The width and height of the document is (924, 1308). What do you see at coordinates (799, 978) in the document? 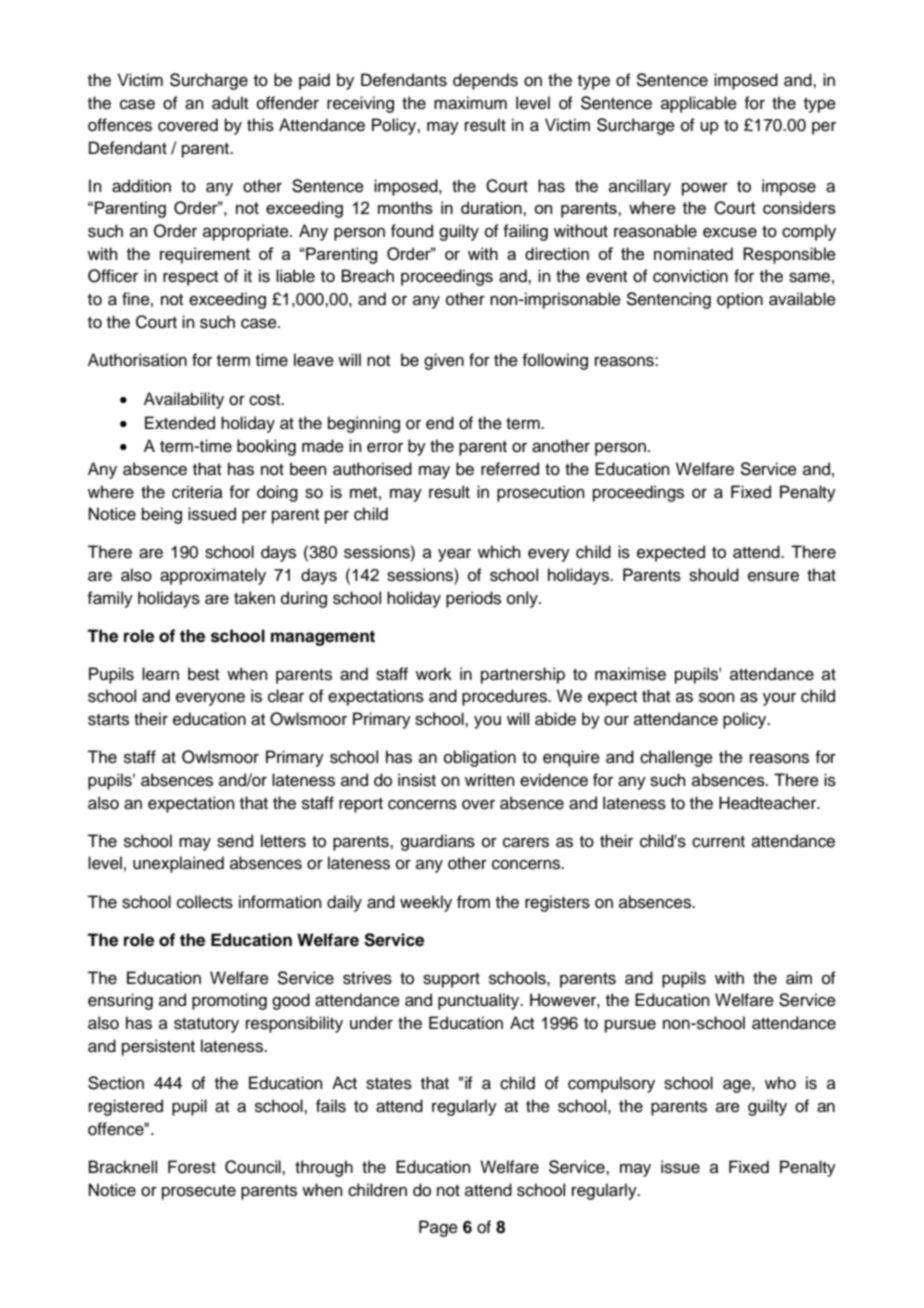
I see `aim` at bounding box center [799, 978].
